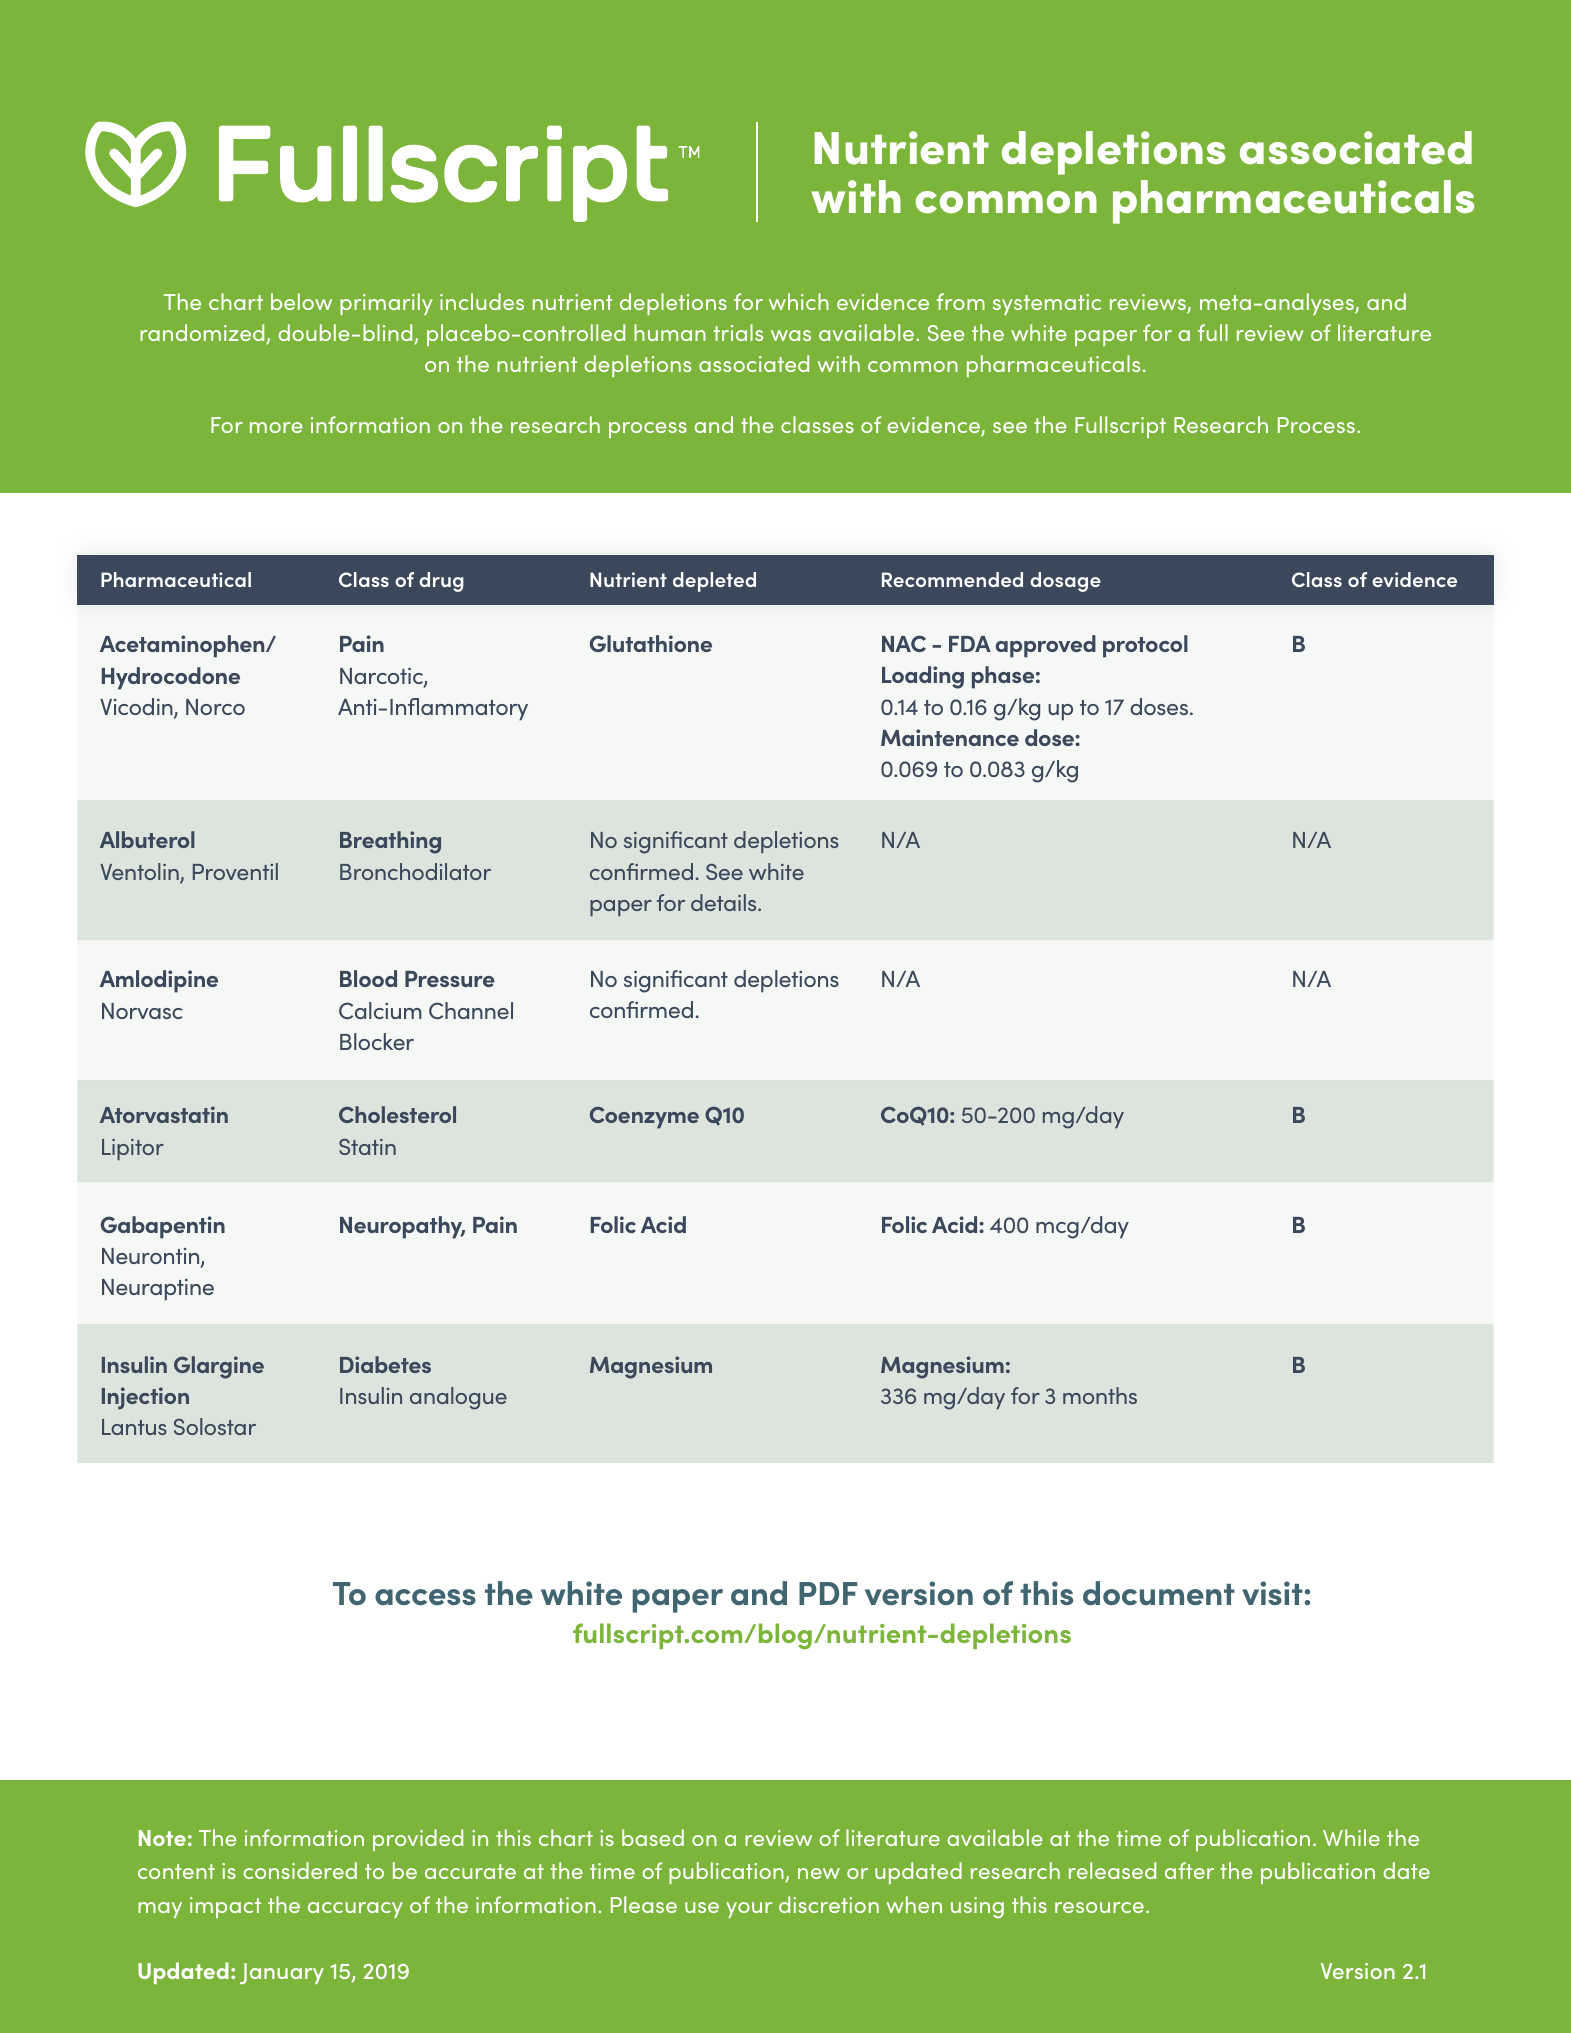 This screenshot has height=2033, width=1571. What do you see at coordinates (368, 978) in the screenshot?
I see `Blood` at bounding box center [368, 978].
